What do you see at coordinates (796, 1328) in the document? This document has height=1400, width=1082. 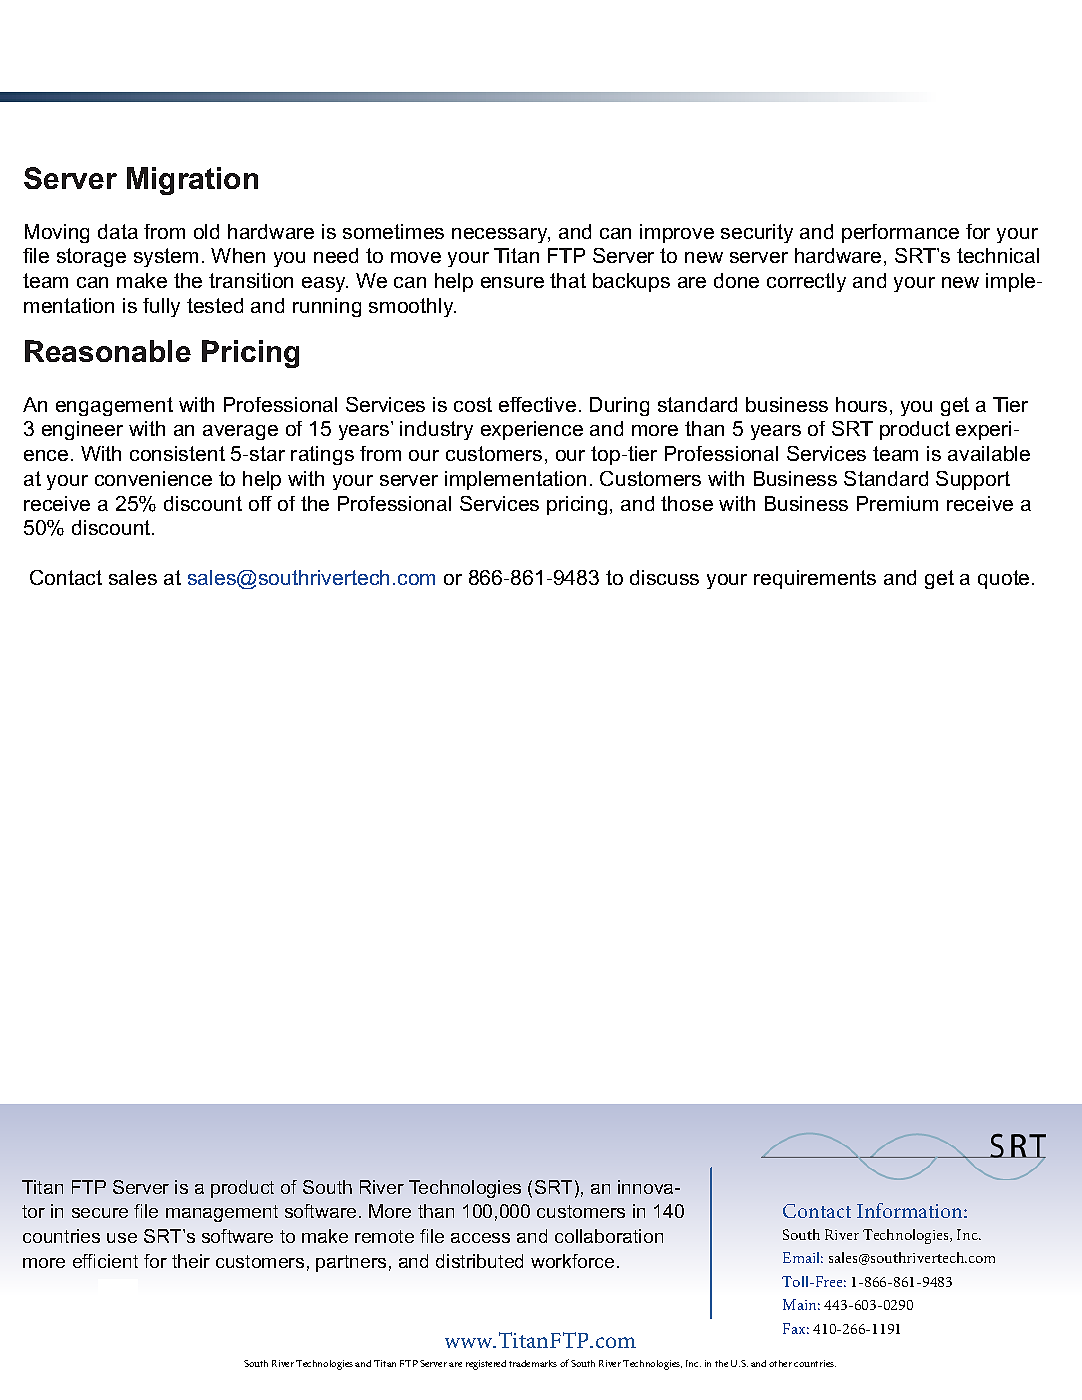 I see `Fax` at bounding box center [796, 1328].
